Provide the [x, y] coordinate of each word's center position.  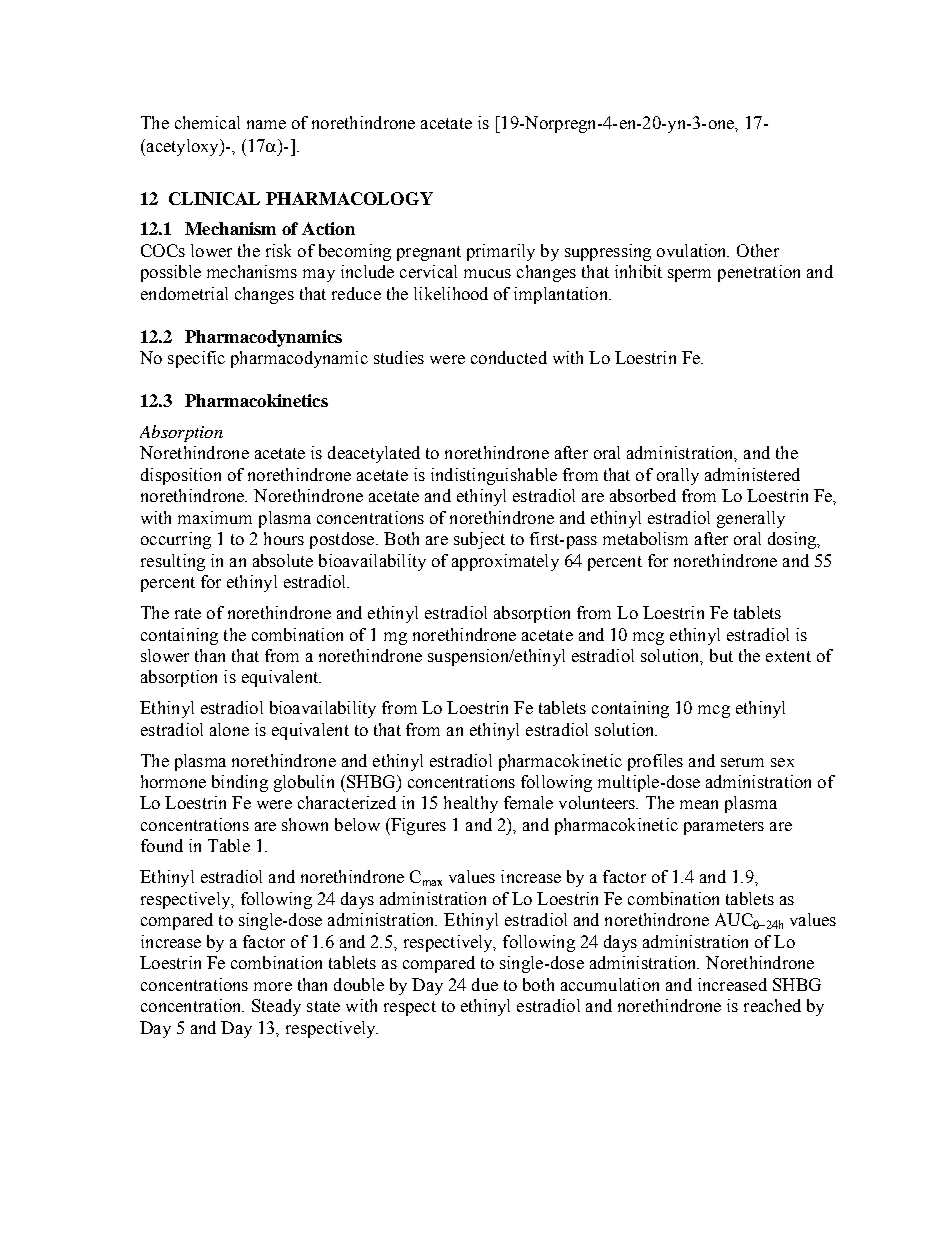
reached [772, 1005]
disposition [181, 476]
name [266, 124]
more [273, 986]
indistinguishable [494, 476]
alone [229, 729]
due [485, 984]
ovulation [693, 250]
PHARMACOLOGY [349, 198]
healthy [471, 804]
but [721, 655]
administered [752, 474]
